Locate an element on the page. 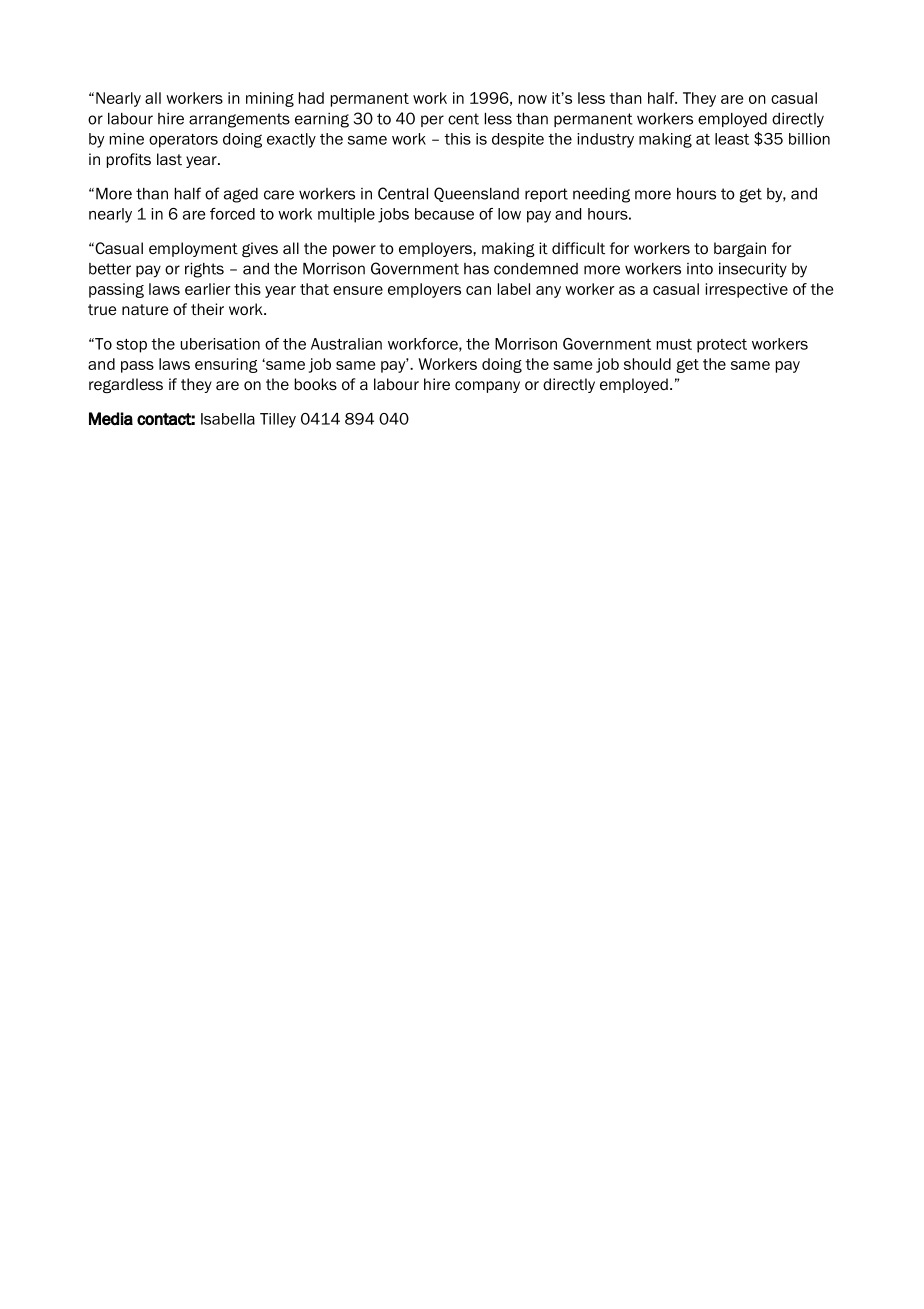 This image has width=924, height=1309. now is located at coordinates (533, 99).
